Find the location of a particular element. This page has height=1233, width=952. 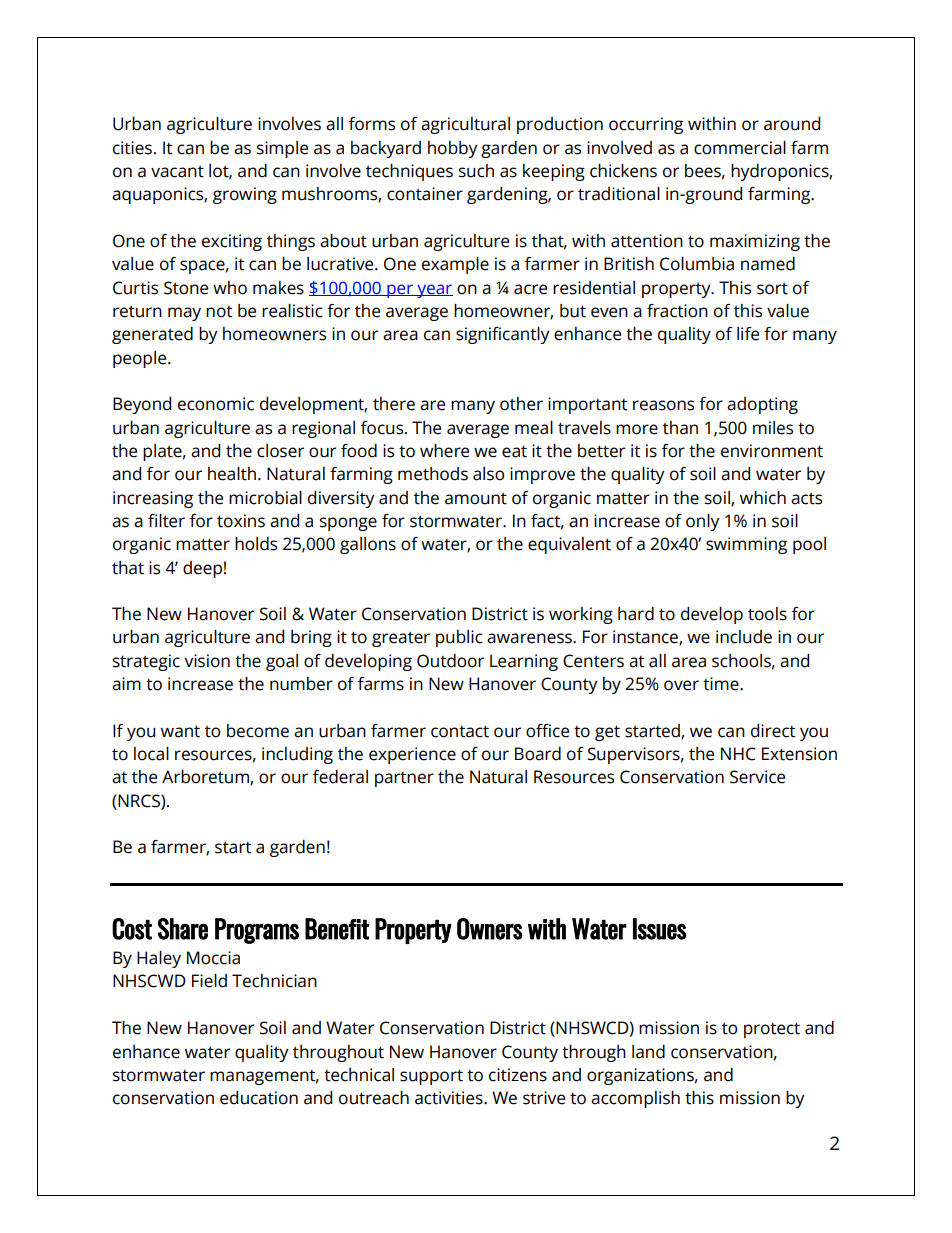

adopting is located at coordinates (762, 405).
